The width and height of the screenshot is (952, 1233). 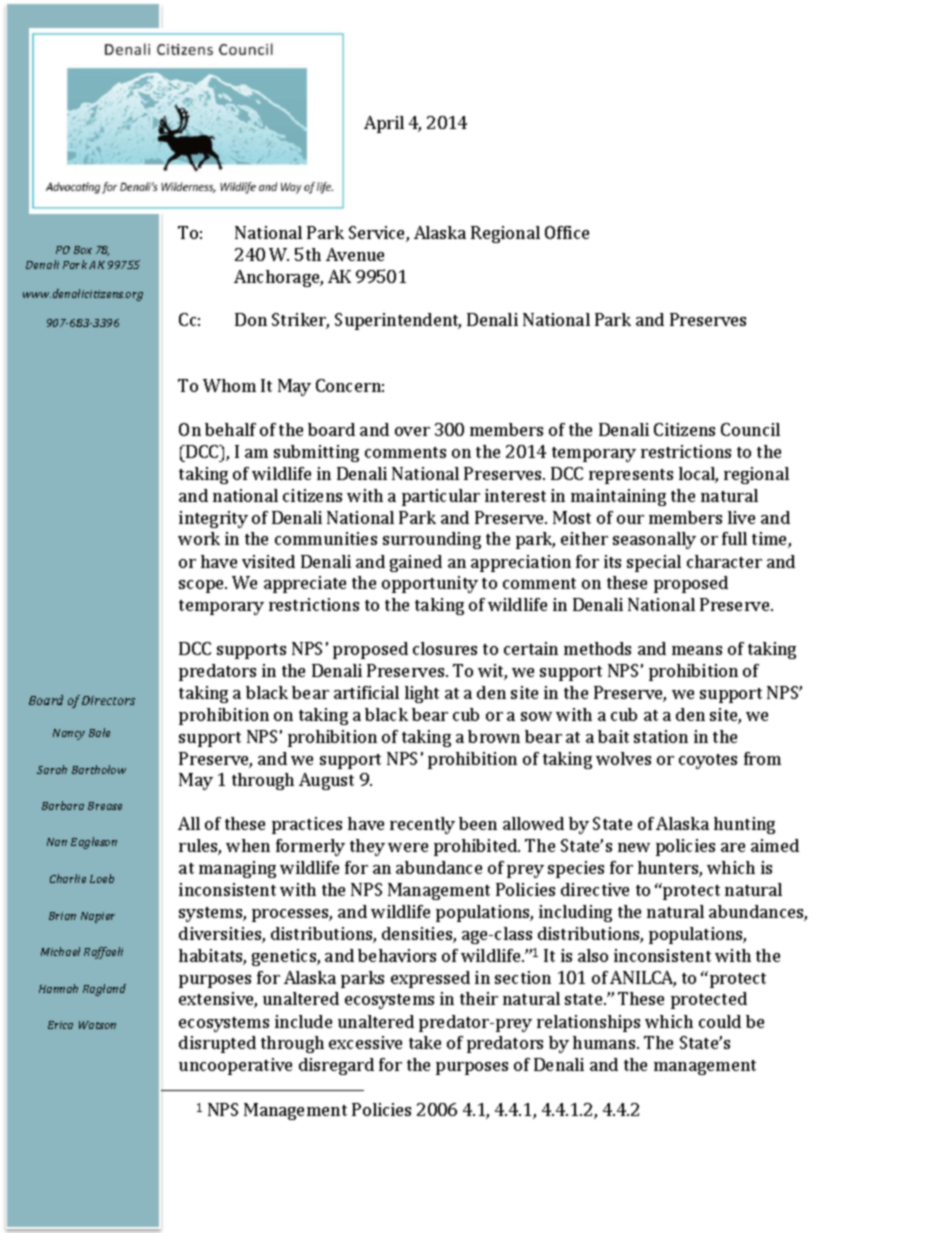 What do you see at coordinates (97, 1025) in the screenshot?
I see `Watson` at bounding box center [97, 1025].
